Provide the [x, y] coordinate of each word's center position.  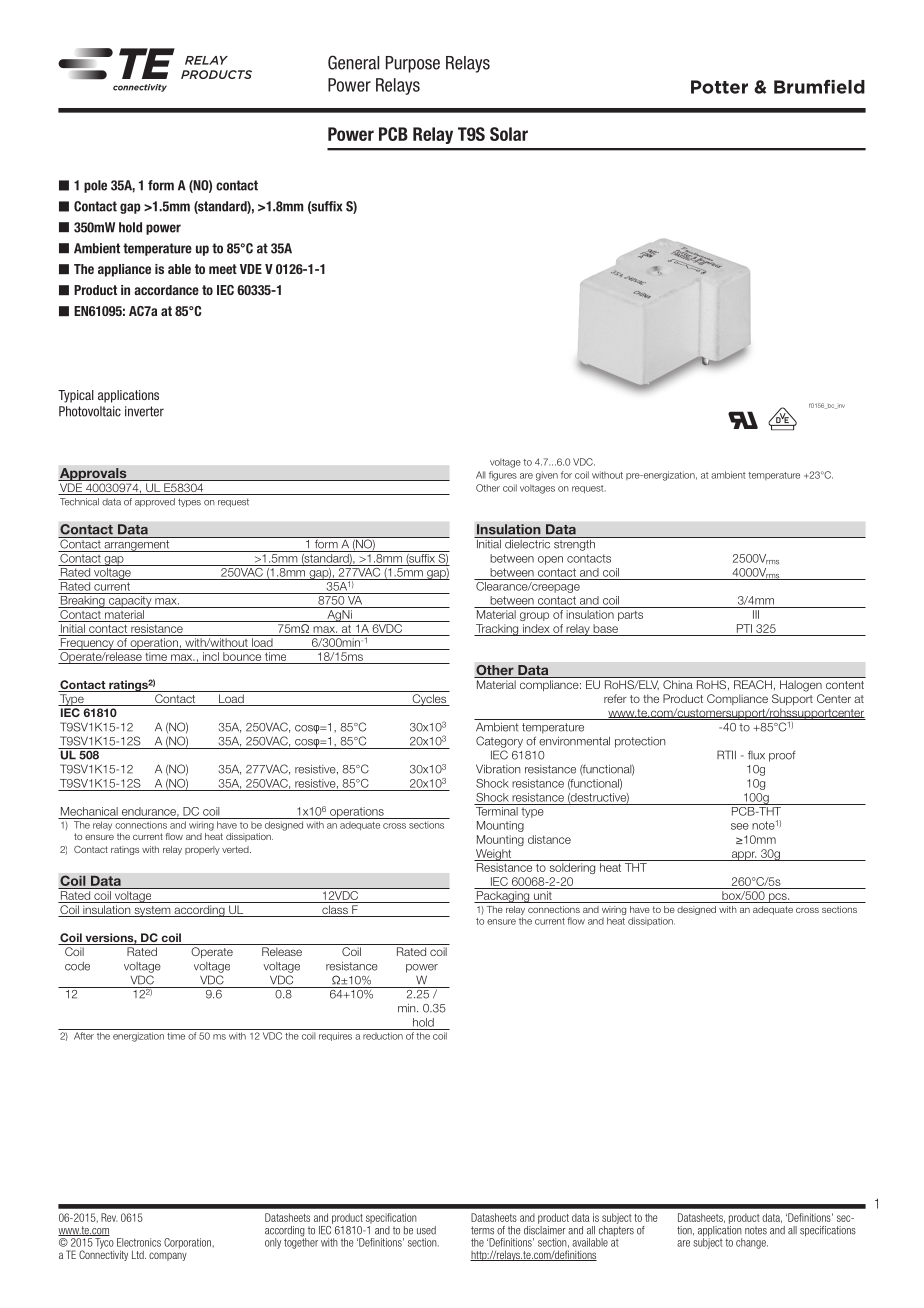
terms [482, 1230]
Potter [719, 87]
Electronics [139, 1242]
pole [95, 186]
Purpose [413, 64]
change [752, 1243]
